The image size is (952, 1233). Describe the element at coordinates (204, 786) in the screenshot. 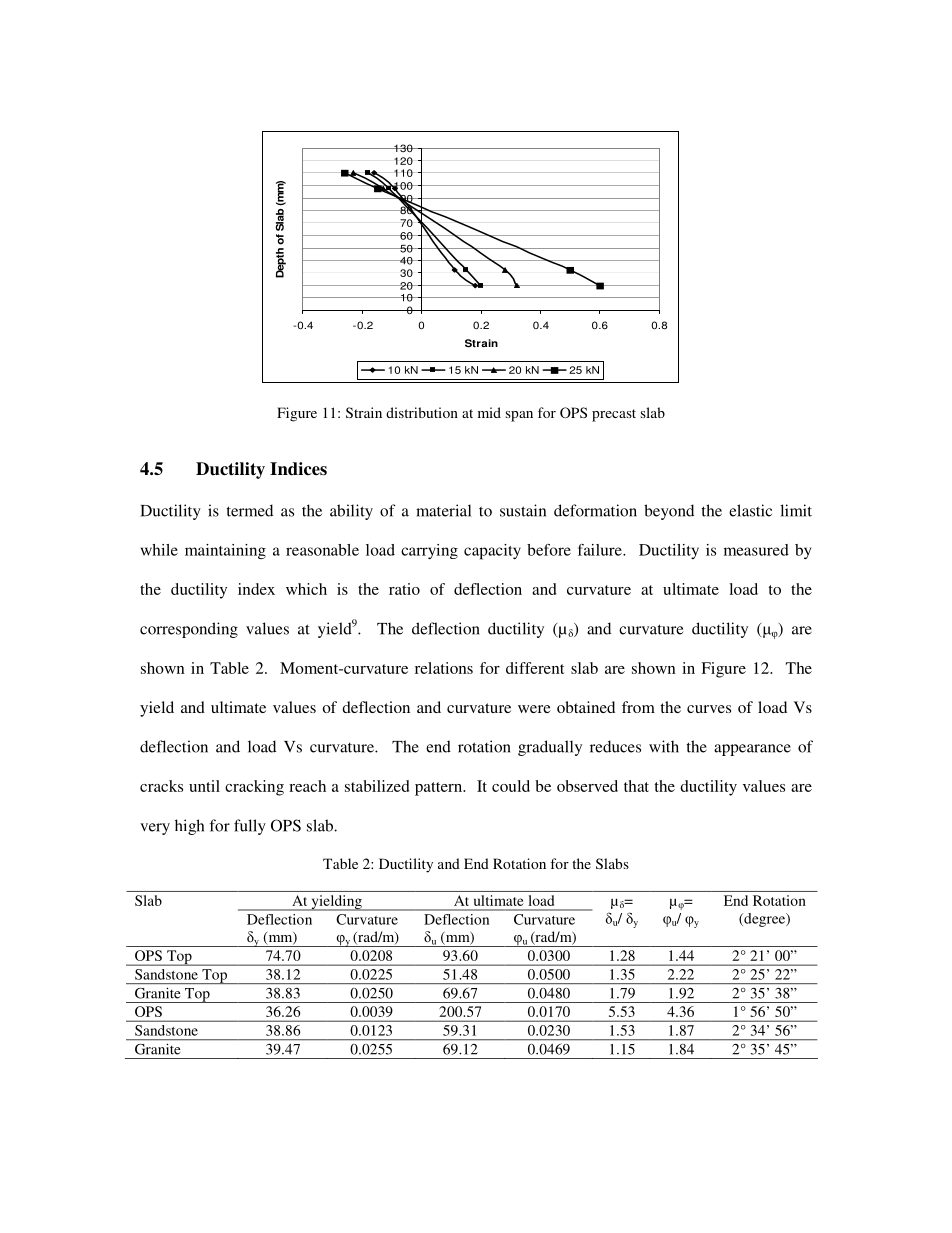

I see `until` at that location.
